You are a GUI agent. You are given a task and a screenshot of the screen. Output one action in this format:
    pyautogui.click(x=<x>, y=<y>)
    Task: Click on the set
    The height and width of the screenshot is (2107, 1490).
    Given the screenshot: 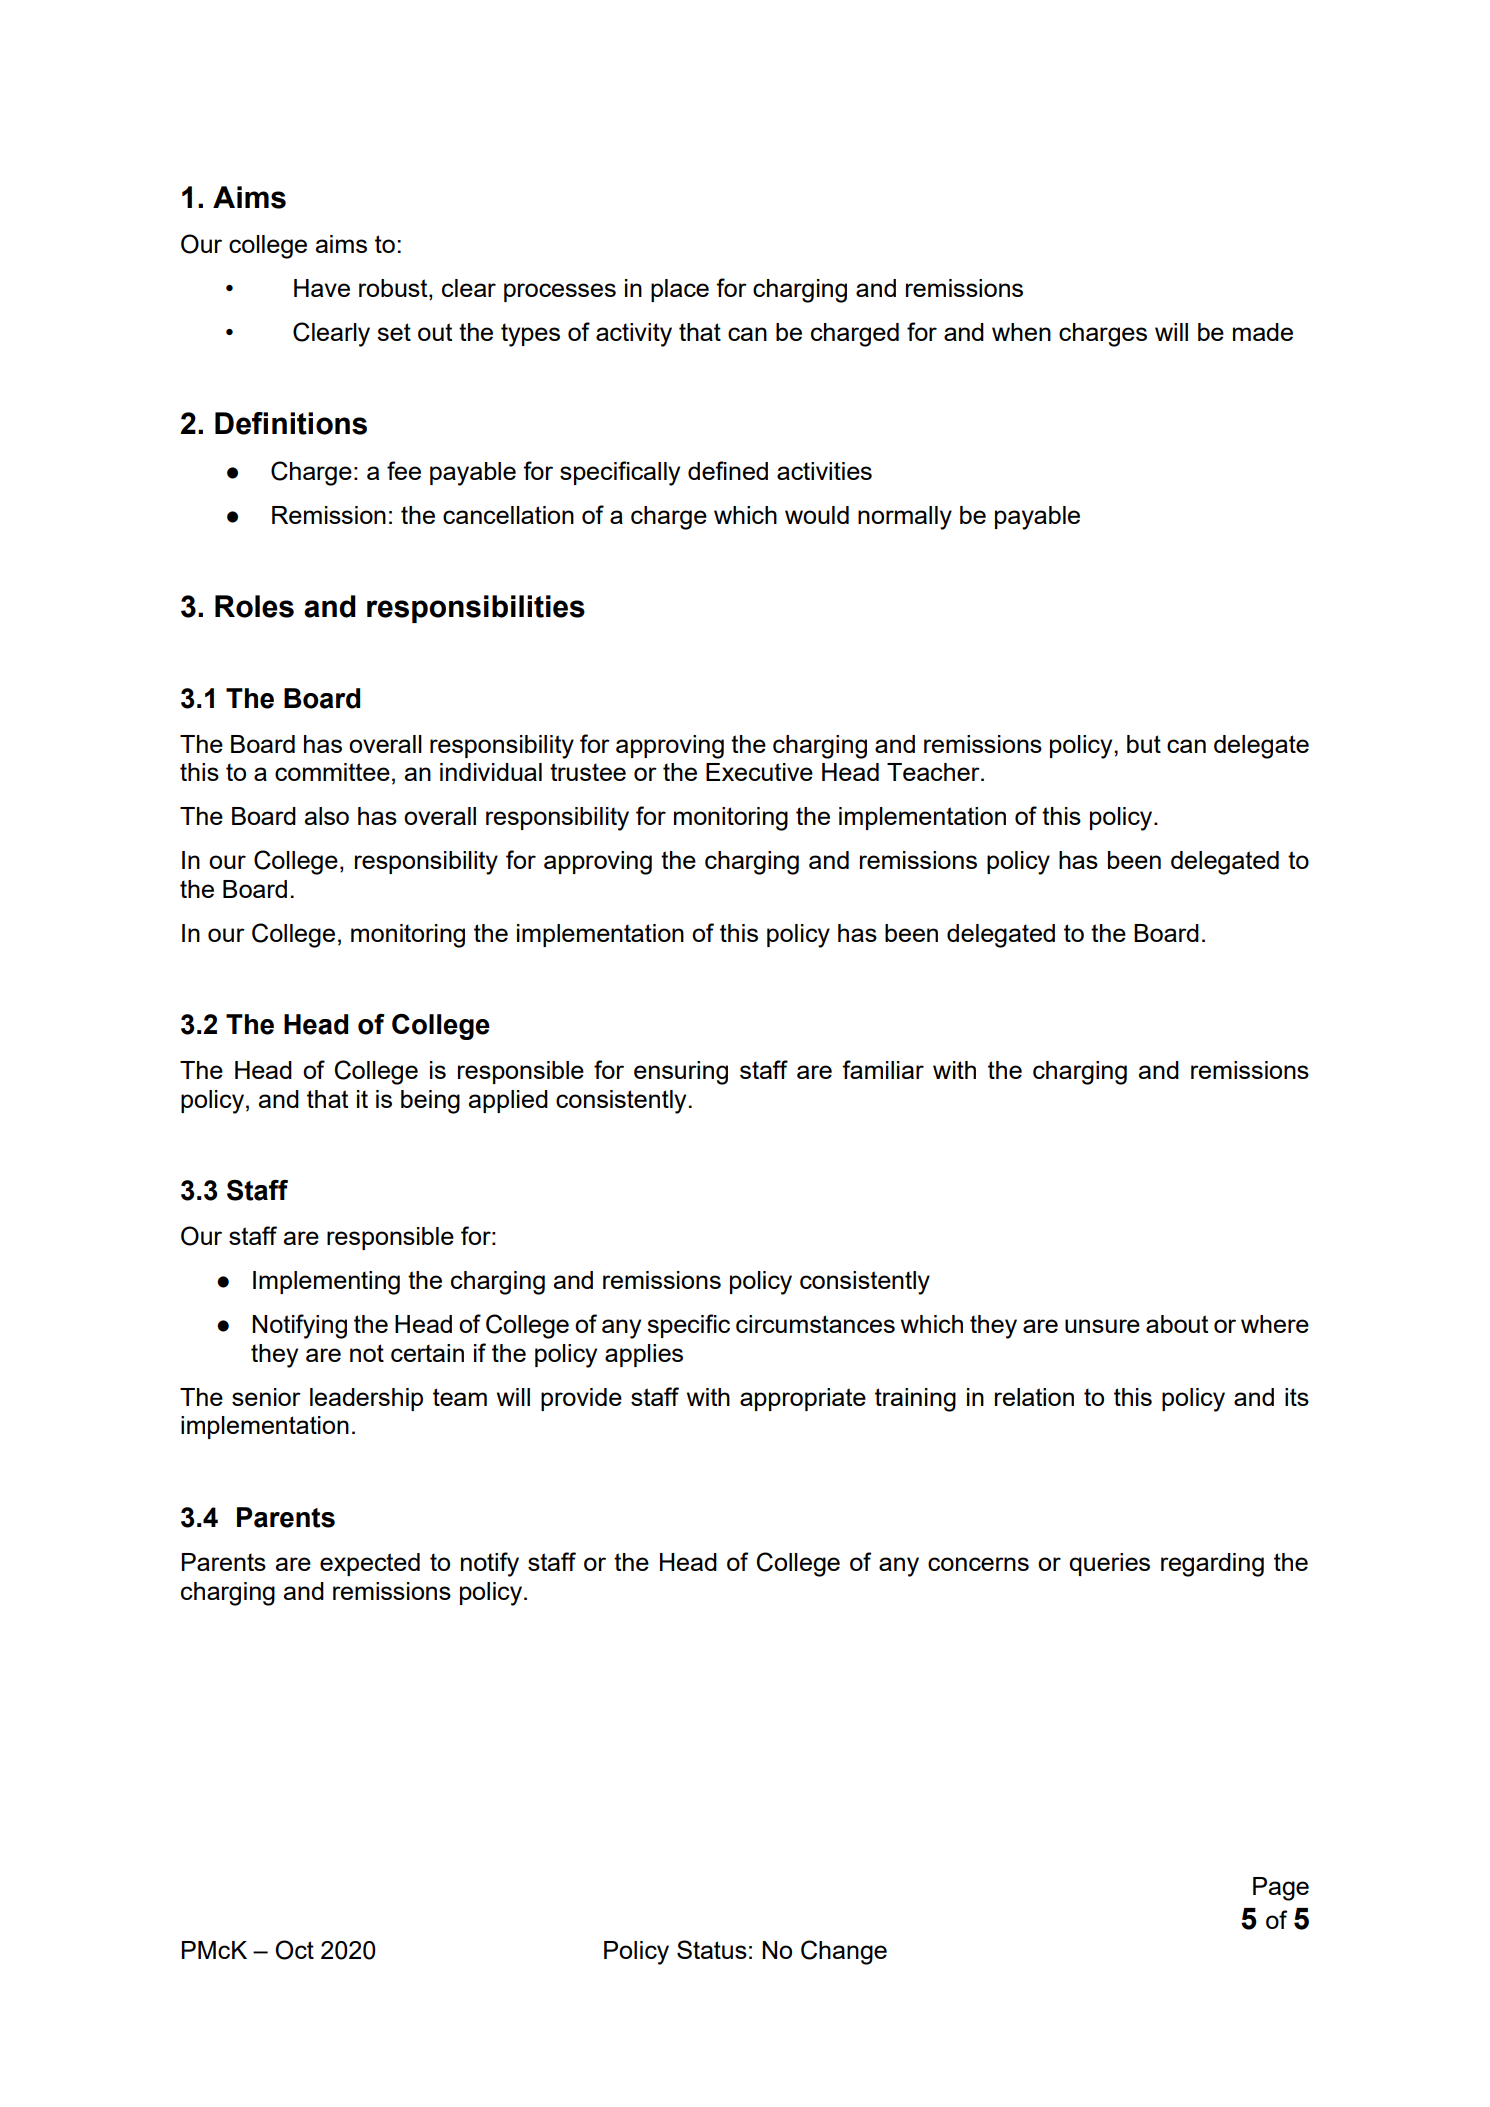 What is the action you would take?
    pyautogui.click(x=394, y=332)
